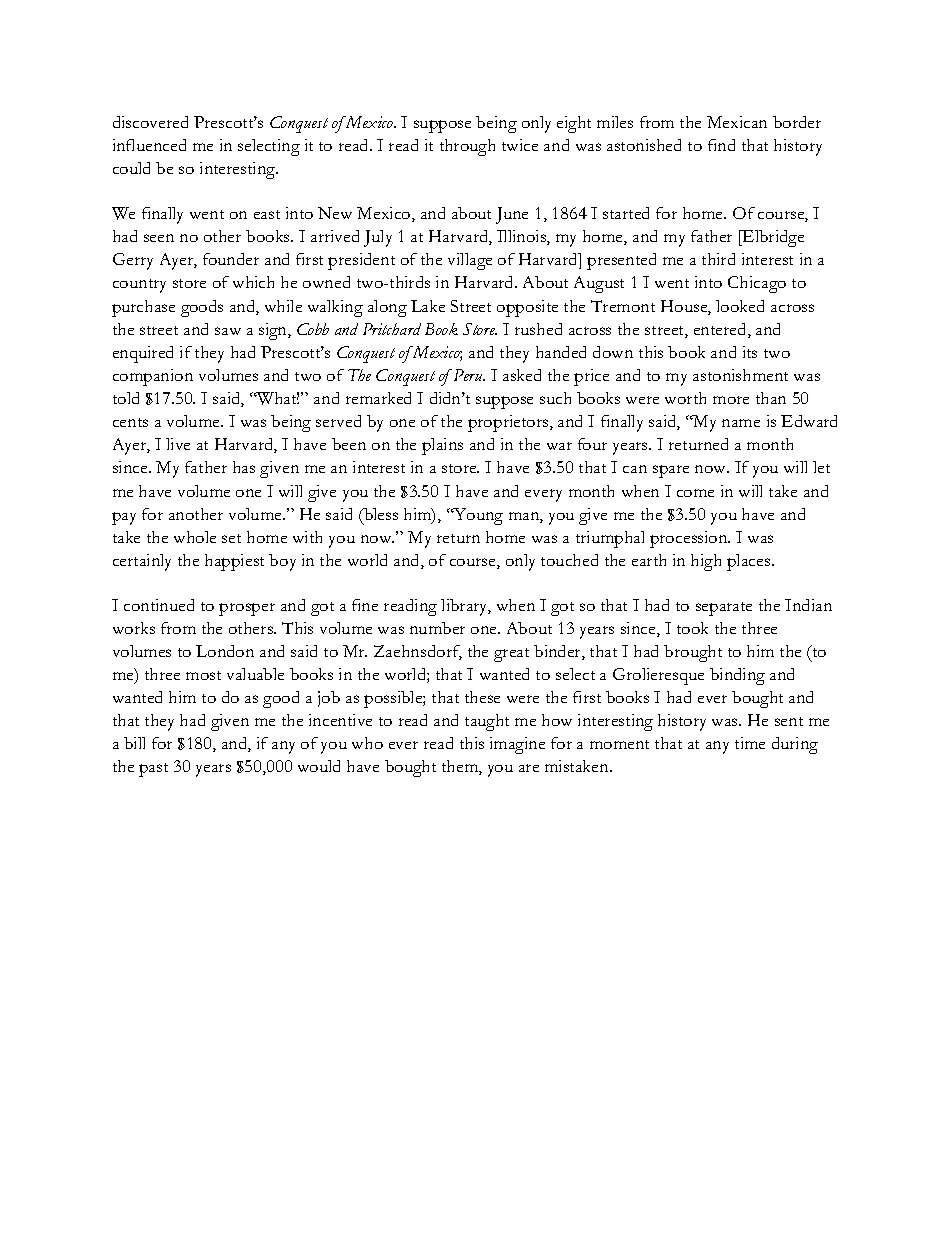 The height and width of the screenshot is (1233, 952). Describe the element at coordinates (228, 331) in the screenshot. I see `saw` at that location.
